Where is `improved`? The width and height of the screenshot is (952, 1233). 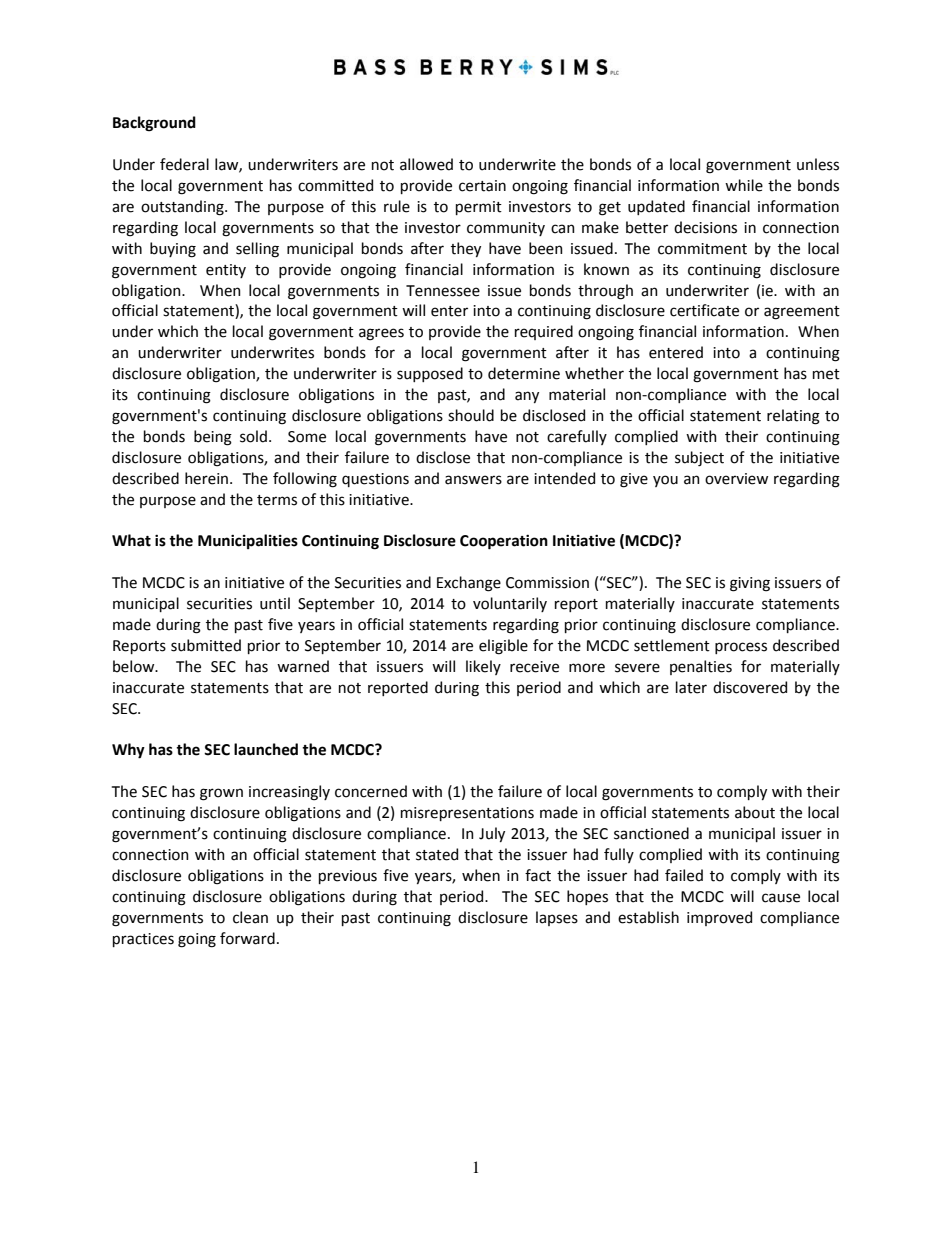
improved is located at coordinates (719, 918).
